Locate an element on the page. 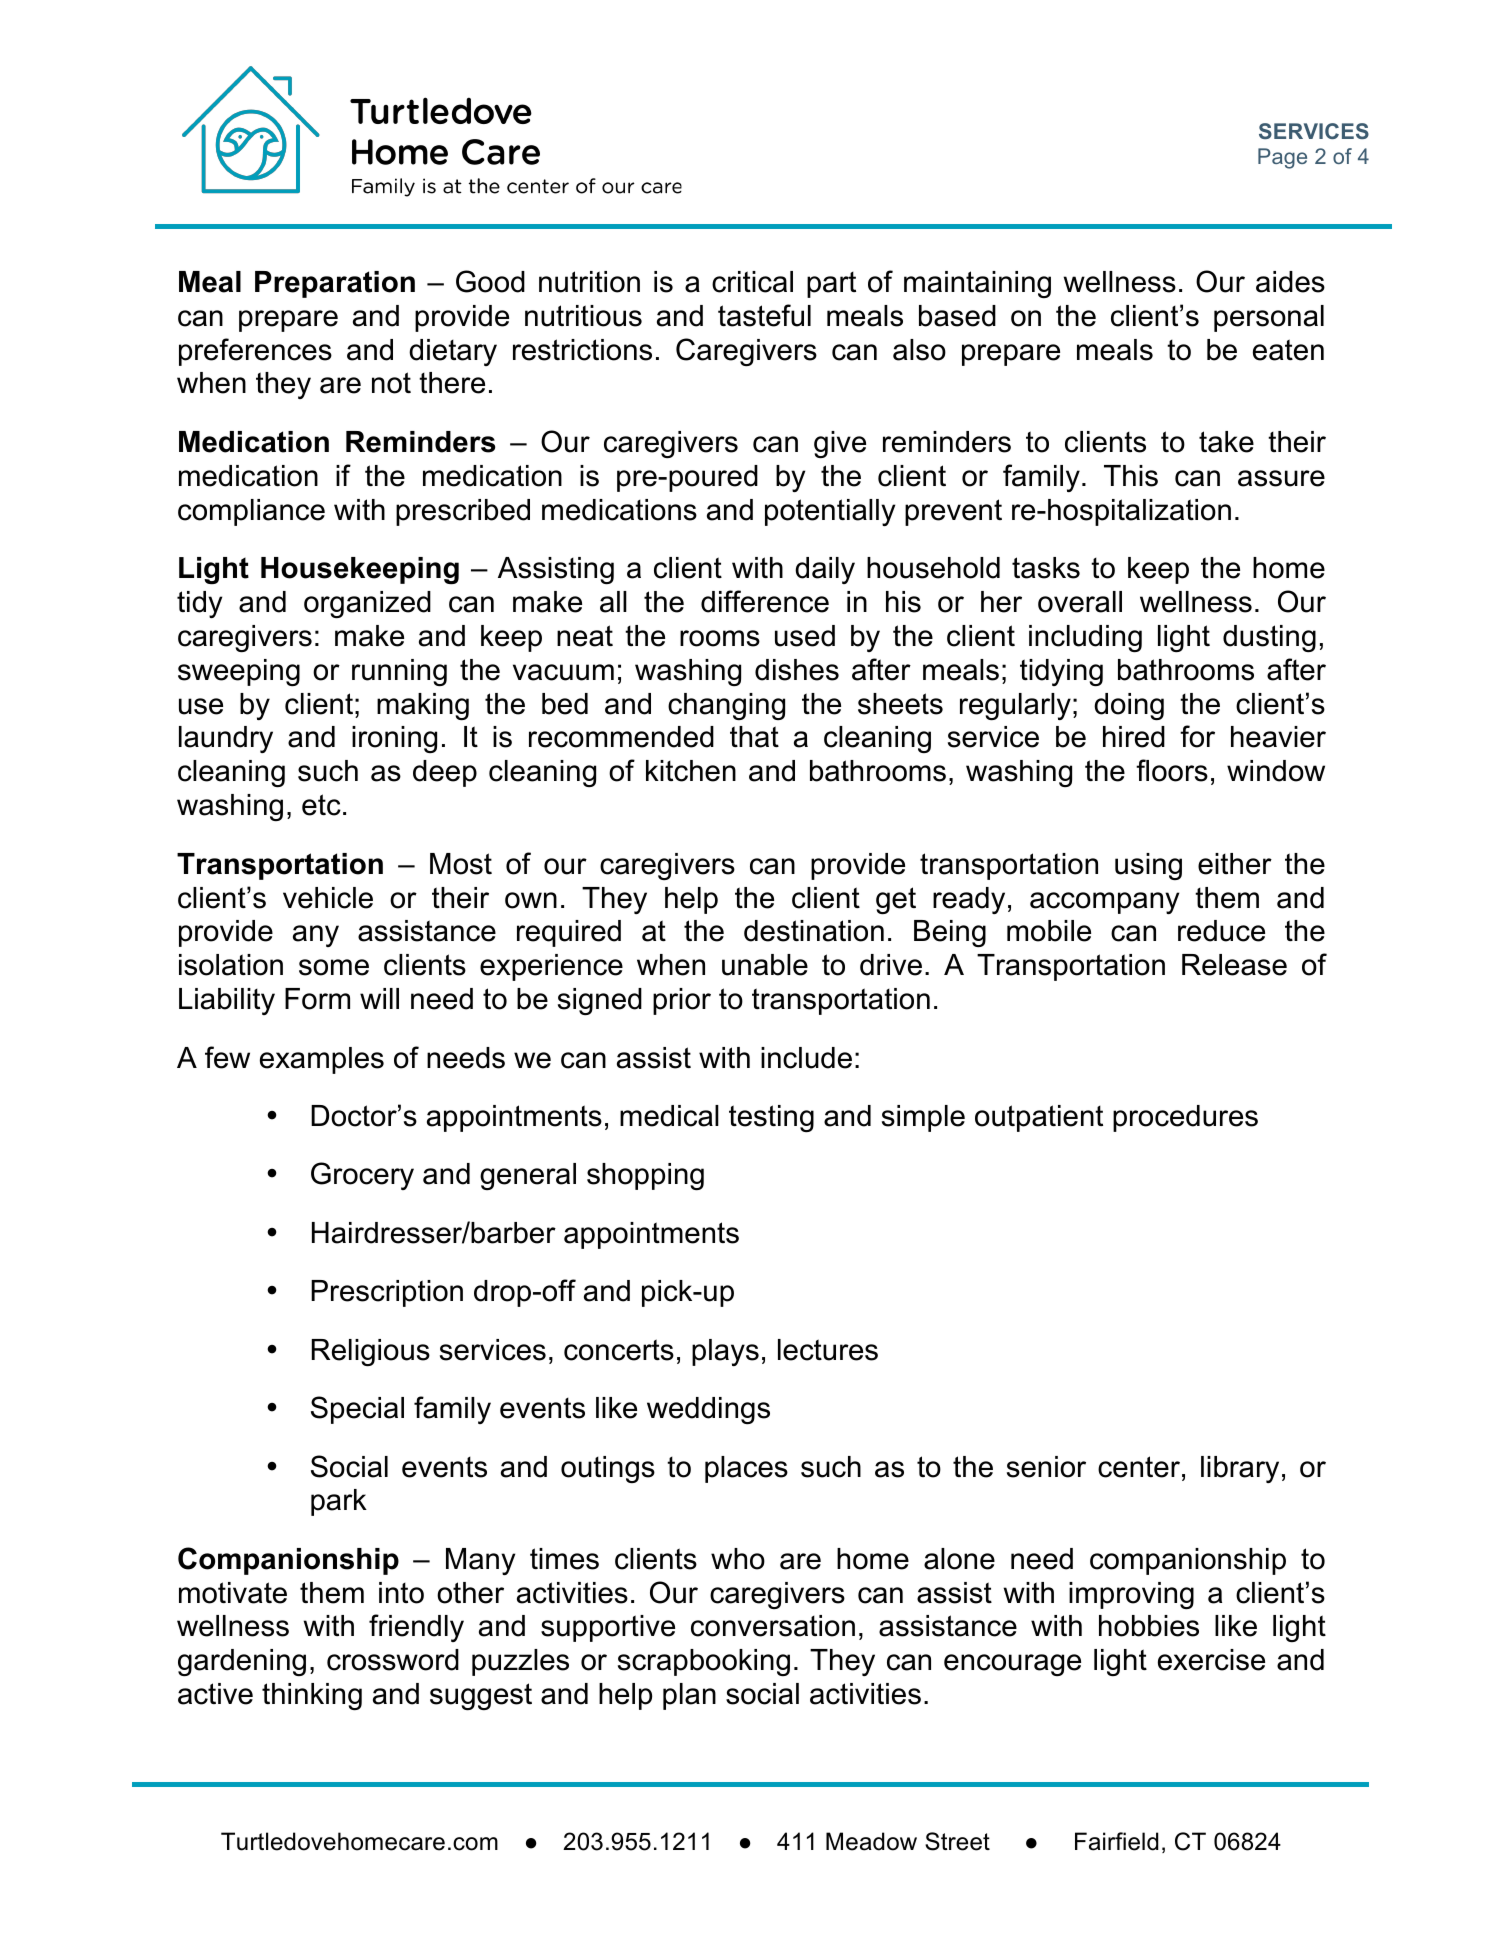 Image resolution: width=1502 pixels, height=1944 pixels. compliance is located at coordinates (251, 512).
